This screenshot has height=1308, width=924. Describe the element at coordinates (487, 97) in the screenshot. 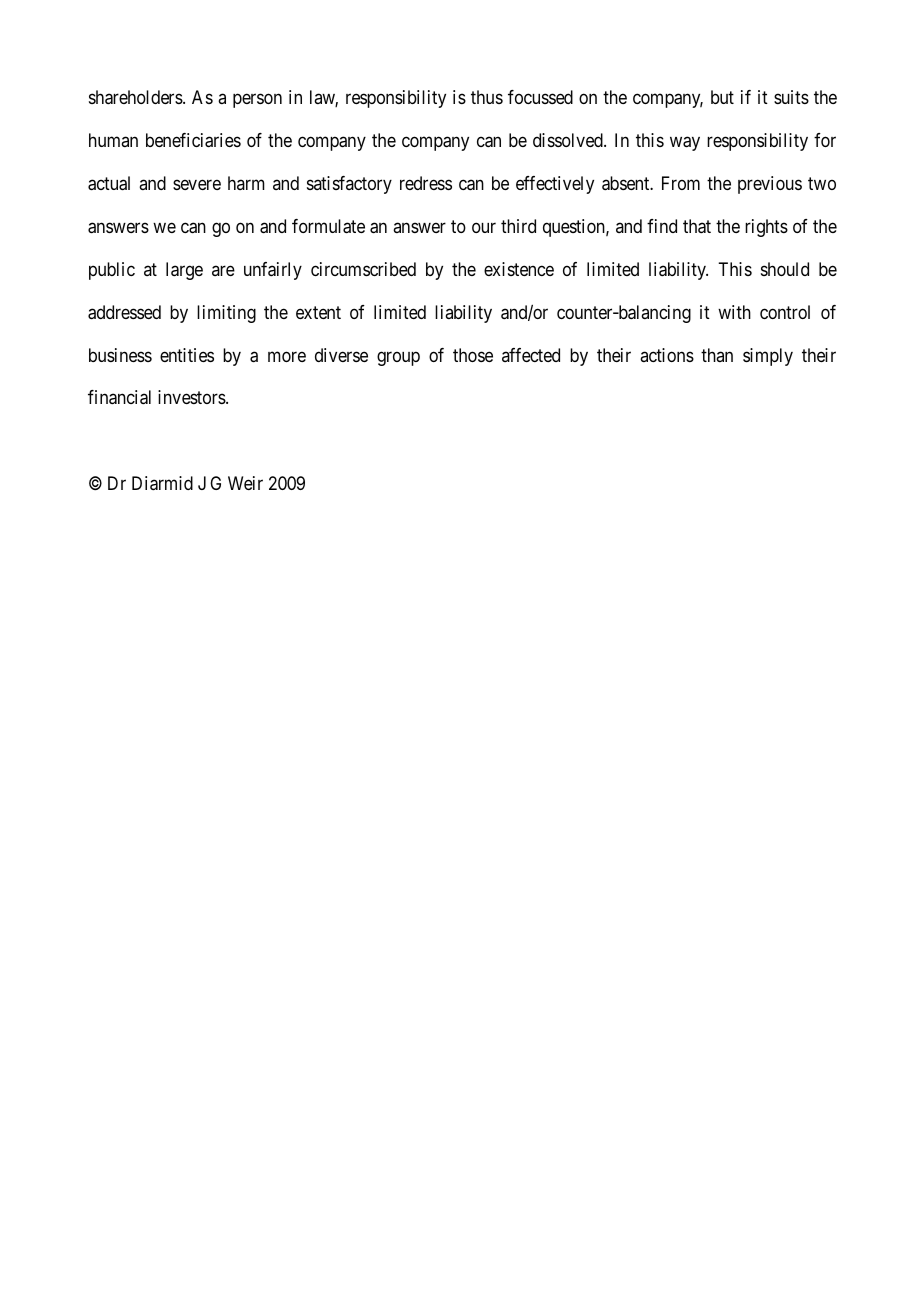

I see `thus` at that location.
